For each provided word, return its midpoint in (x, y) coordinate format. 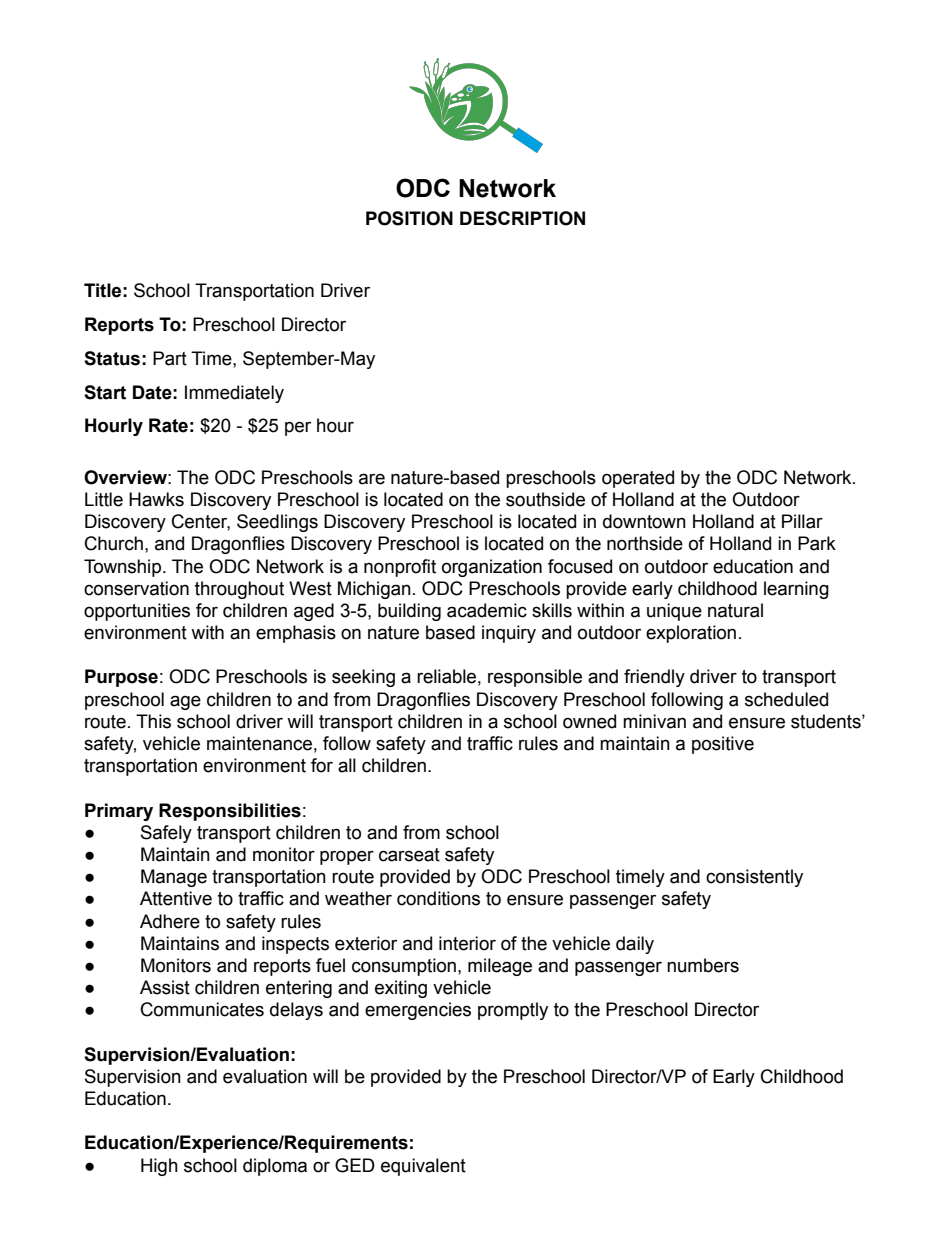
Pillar (802, 521)
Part (170, 358)
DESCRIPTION (522, 218)
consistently (754, 878)
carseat (409, 855)
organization (492, 568)
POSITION (409, 218)
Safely (166, 834)
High (159, 1167)
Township (124, 568)
